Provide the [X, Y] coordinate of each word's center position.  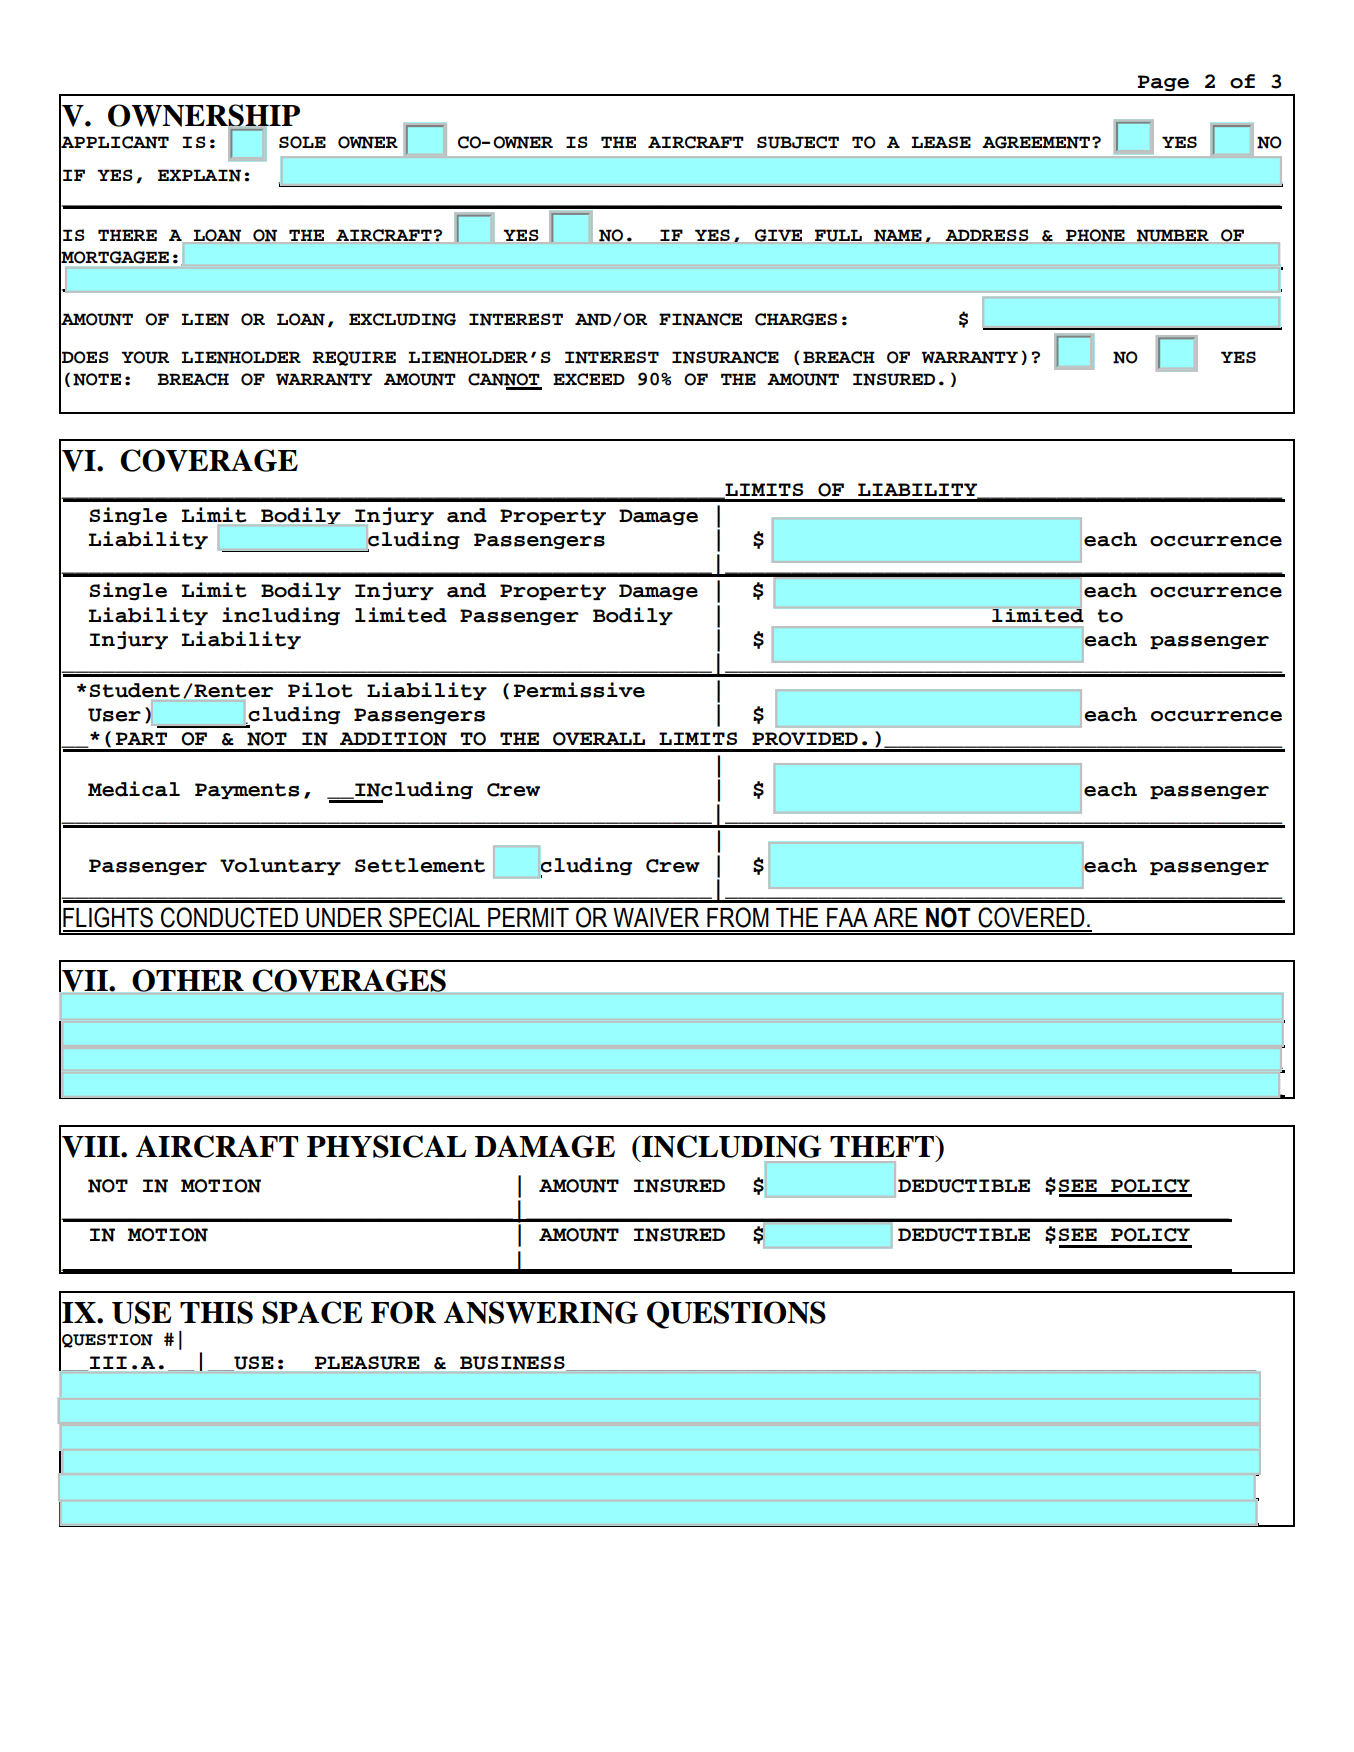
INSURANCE [725, 357]
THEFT [883, 1146]
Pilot [320, 690]
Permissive [579, 690]
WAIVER [656, 917]
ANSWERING [541, 1312]
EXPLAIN [199, 175]
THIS [216, 1312]
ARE [895, 917]
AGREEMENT [1036, 142]
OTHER [188, 980]
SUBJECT [798, 142]
